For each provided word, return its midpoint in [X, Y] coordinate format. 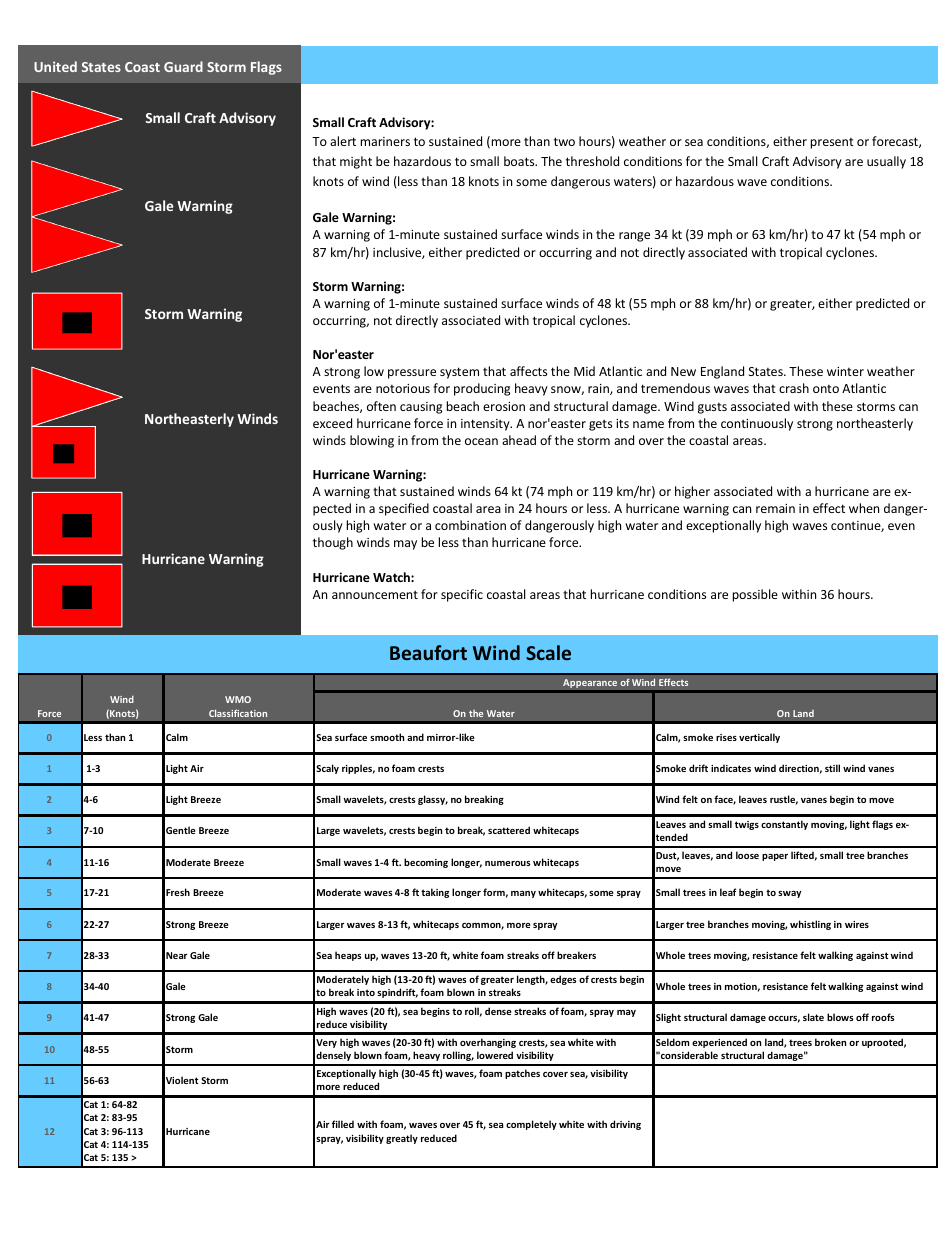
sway [789, 894]
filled [343, 1124]
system [459, 373]
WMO [238, 699]
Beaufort [428, 652]
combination [470, 525]
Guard [183, 66]
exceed [332, 423]
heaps [348, 956]
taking [435, 893]
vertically [759, 738]
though [333, 543]
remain [775, 508]
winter [845, 371]
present [832, 143]
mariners [385, 141]
